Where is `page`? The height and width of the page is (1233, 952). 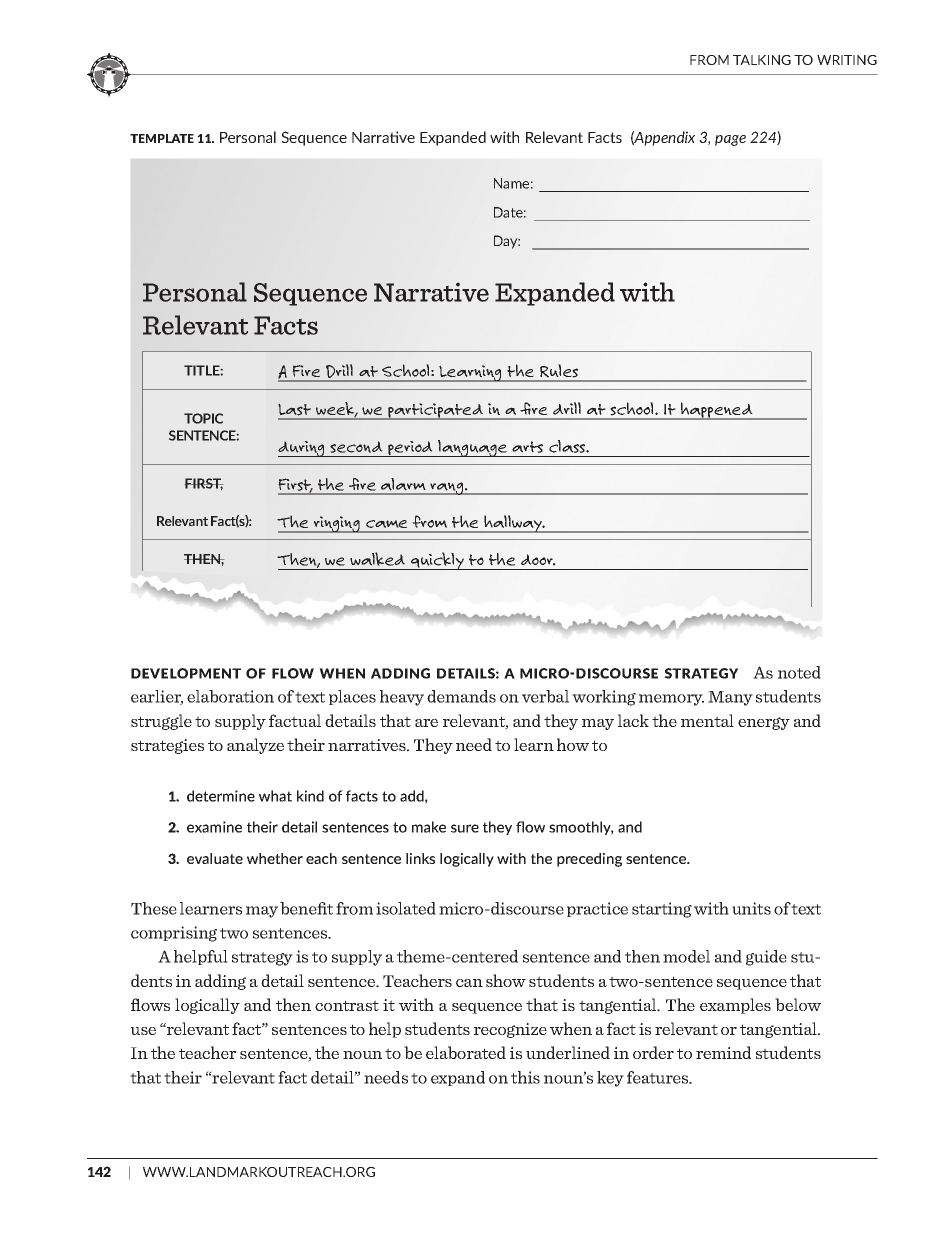 page is located at coordinates (730, 140).
